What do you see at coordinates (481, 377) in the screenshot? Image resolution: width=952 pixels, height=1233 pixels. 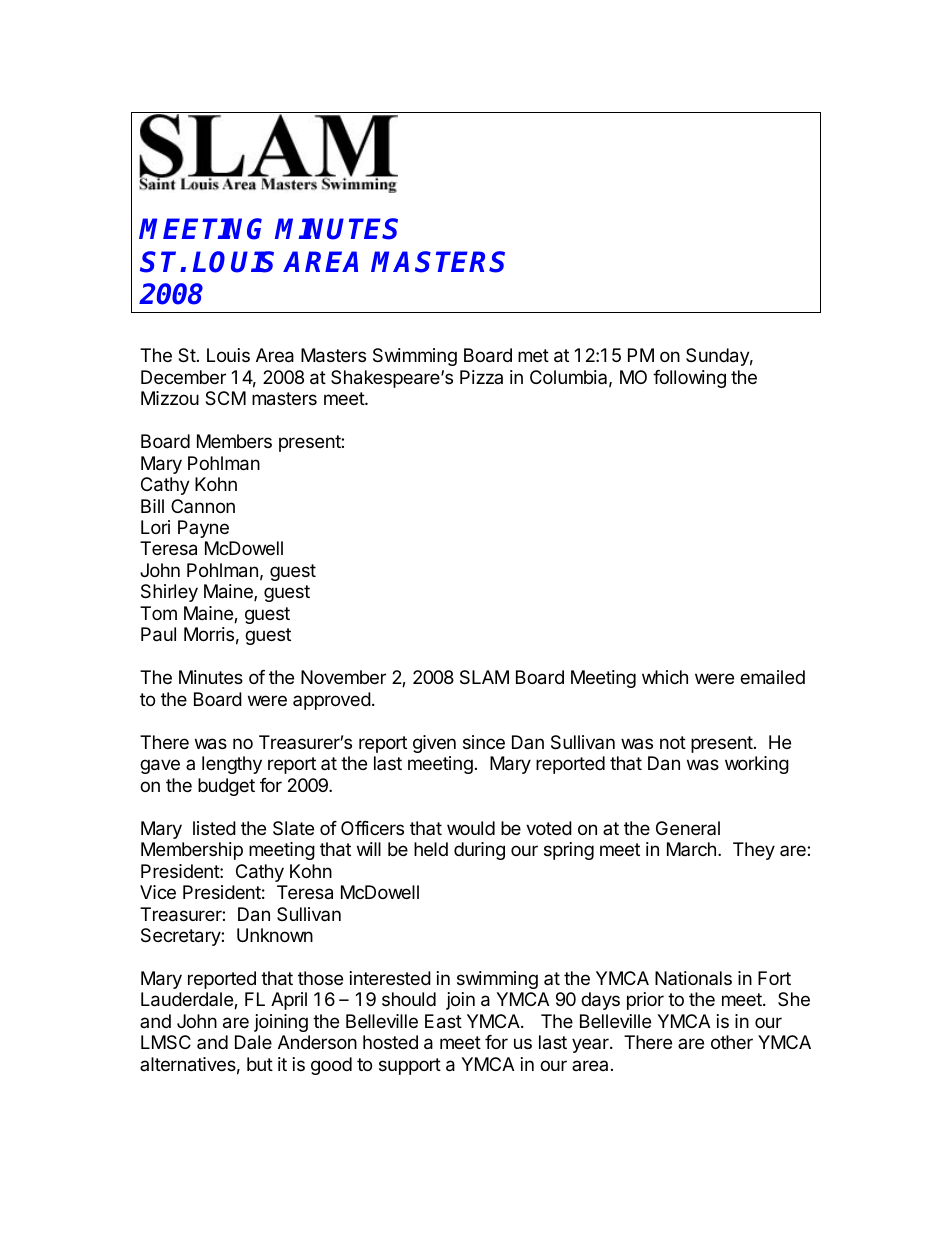 I see `Pizza` at bounding box center [481, 377].
